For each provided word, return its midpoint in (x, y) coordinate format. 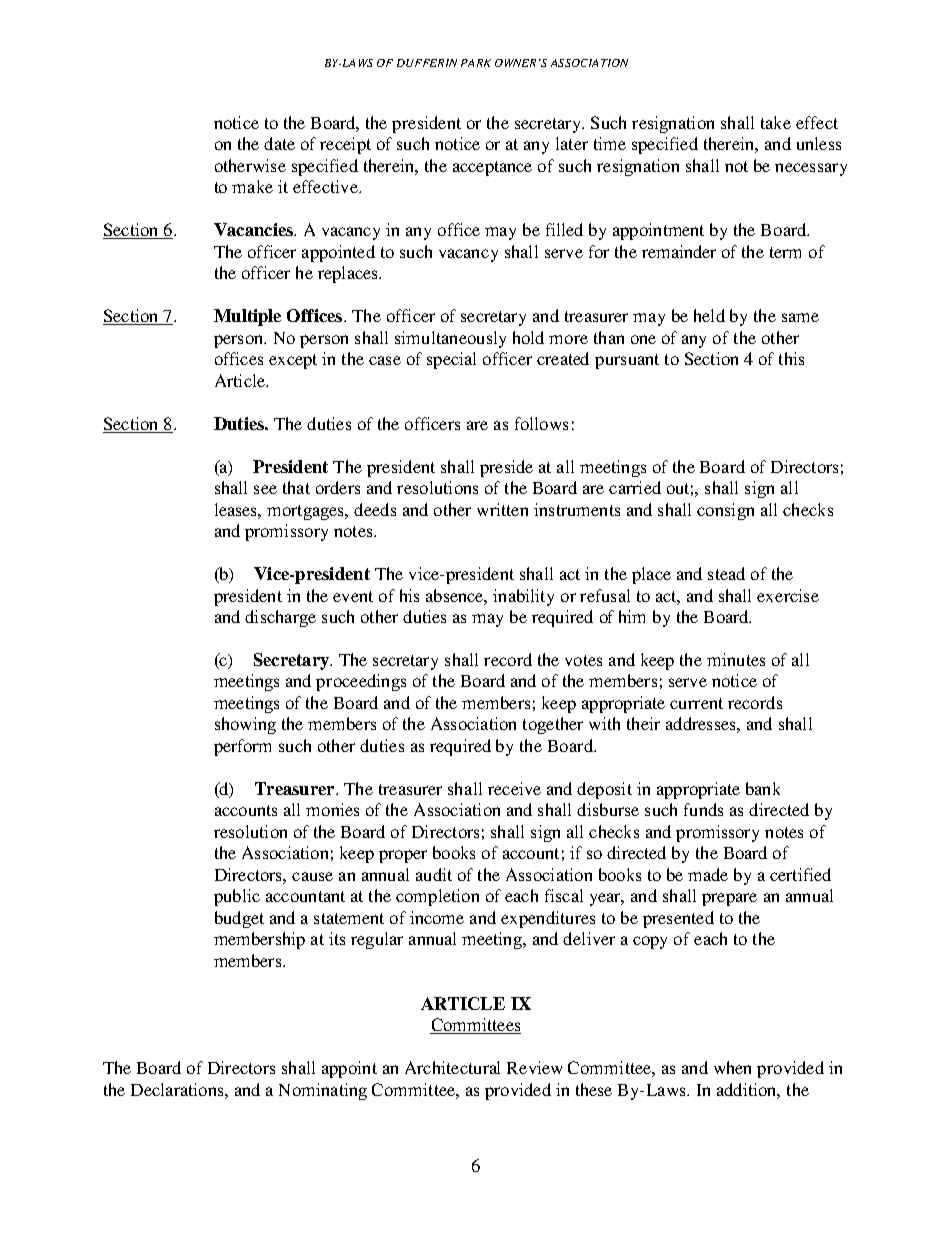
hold (528, 337)
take (776, 122)
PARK (476, 63)
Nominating (323, 1091)
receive (514, 788)
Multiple (247, 317)
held (709, 315)
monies (332, 809)
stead (726, 573)
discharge (280, 618)
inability (523, 597)
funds (703, 809)
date (279, 143)
